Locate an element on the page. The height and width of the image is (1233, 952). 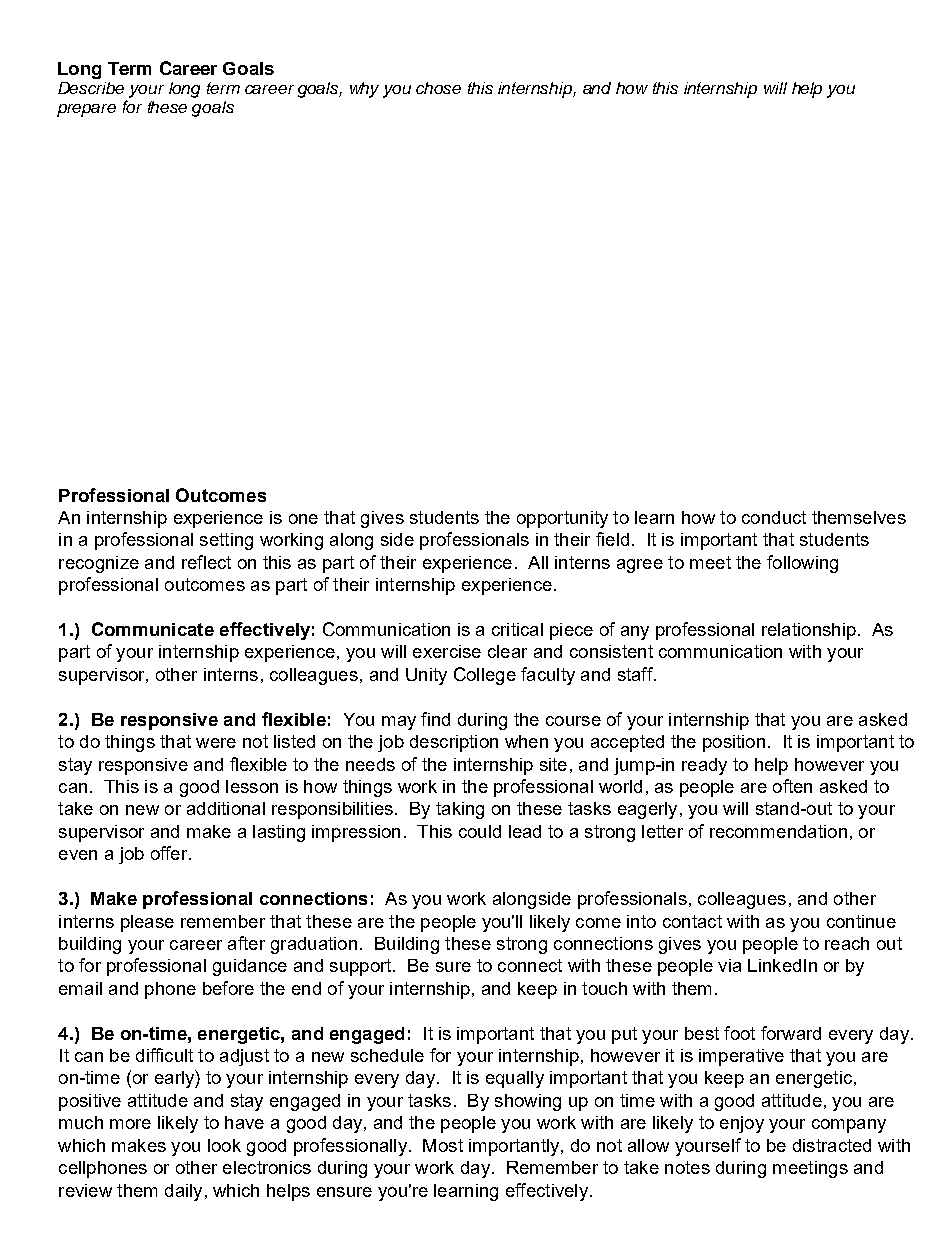
enjoy is located at coordinates (742, 1124).
